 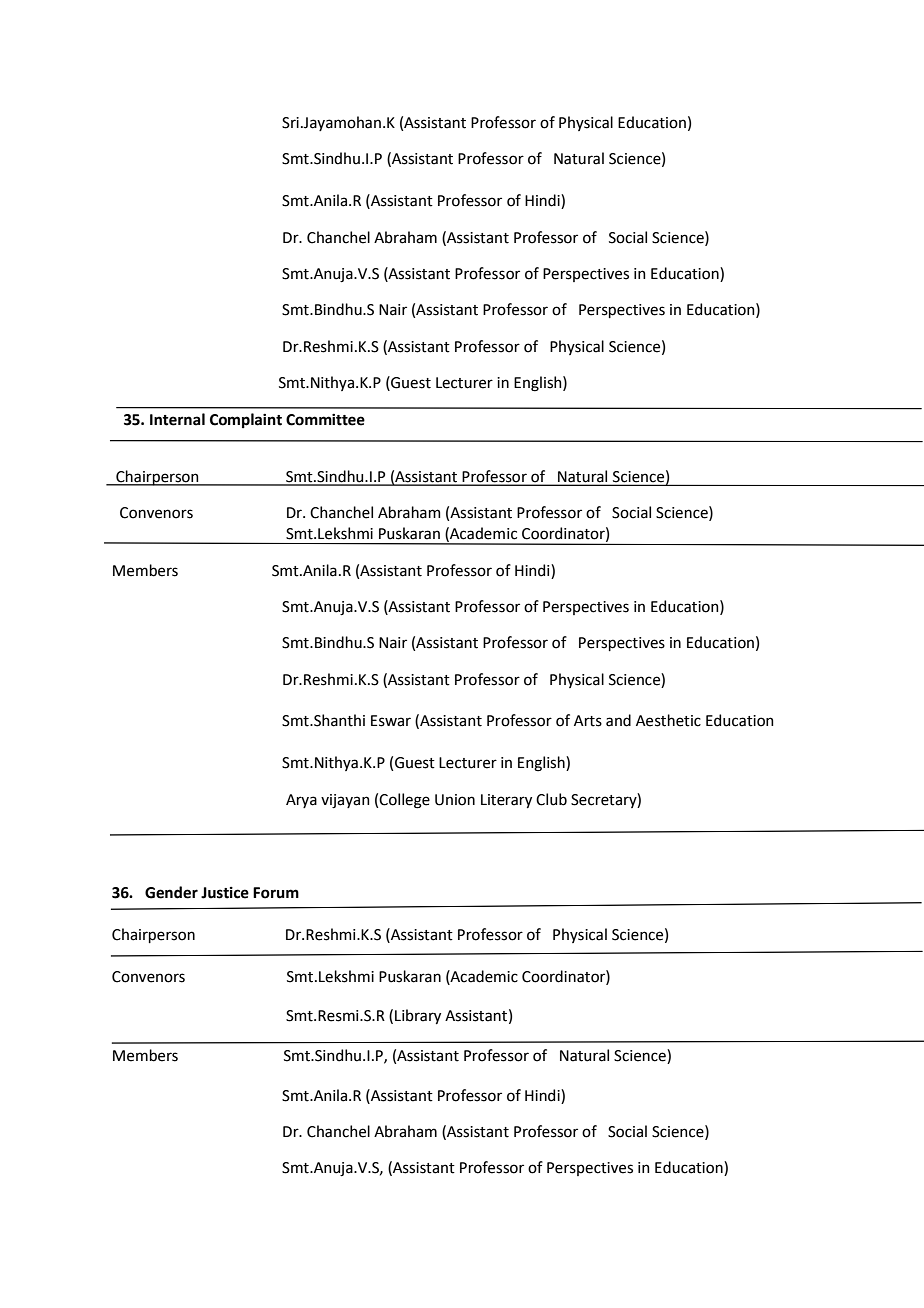 What do you see at coordinates (551, 799) in the screenshot?
I see `Club` at bounding box center [551, 799].
